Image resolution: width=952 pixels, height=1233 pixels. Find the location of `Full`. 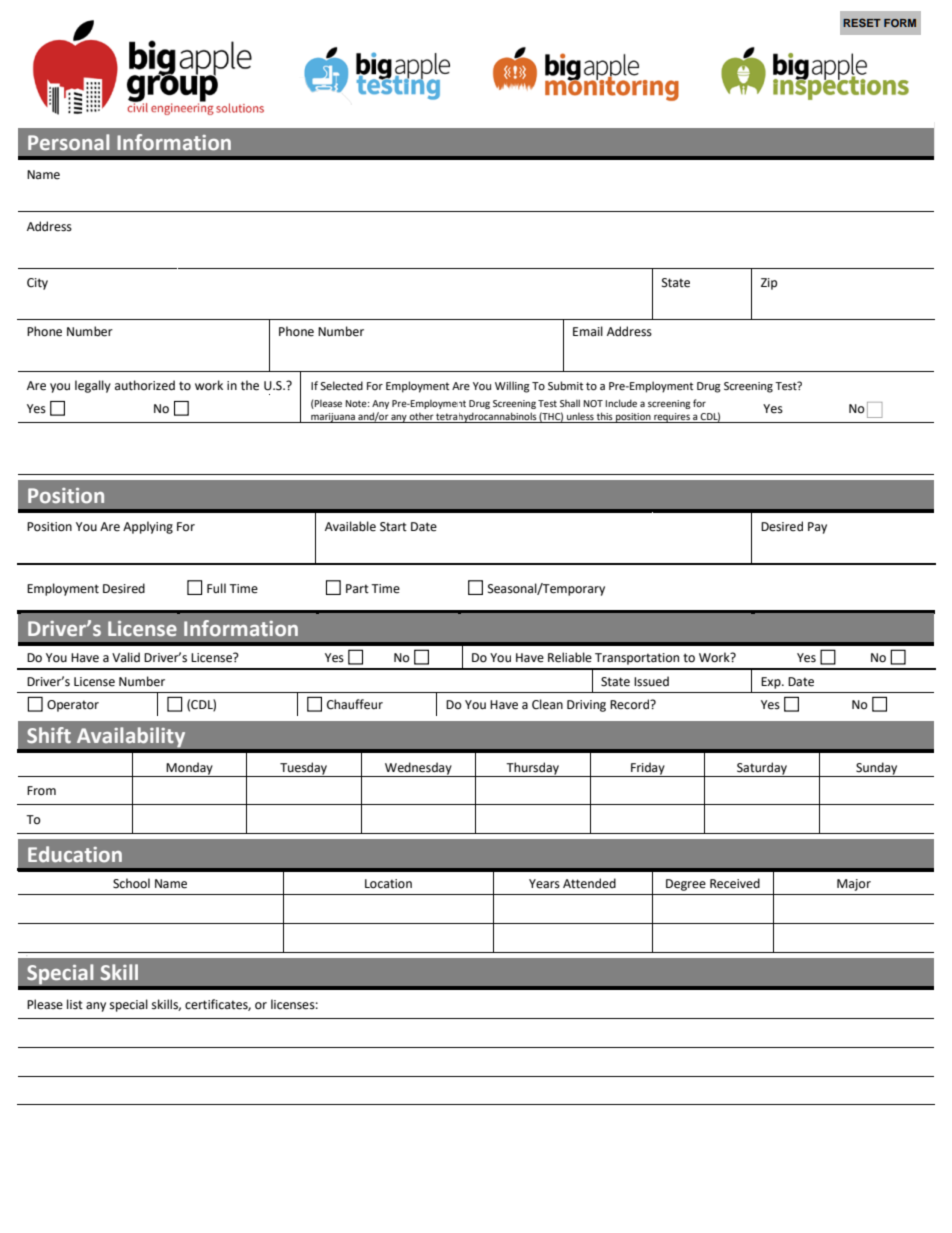

Full is located at coordinates (216, 588).
